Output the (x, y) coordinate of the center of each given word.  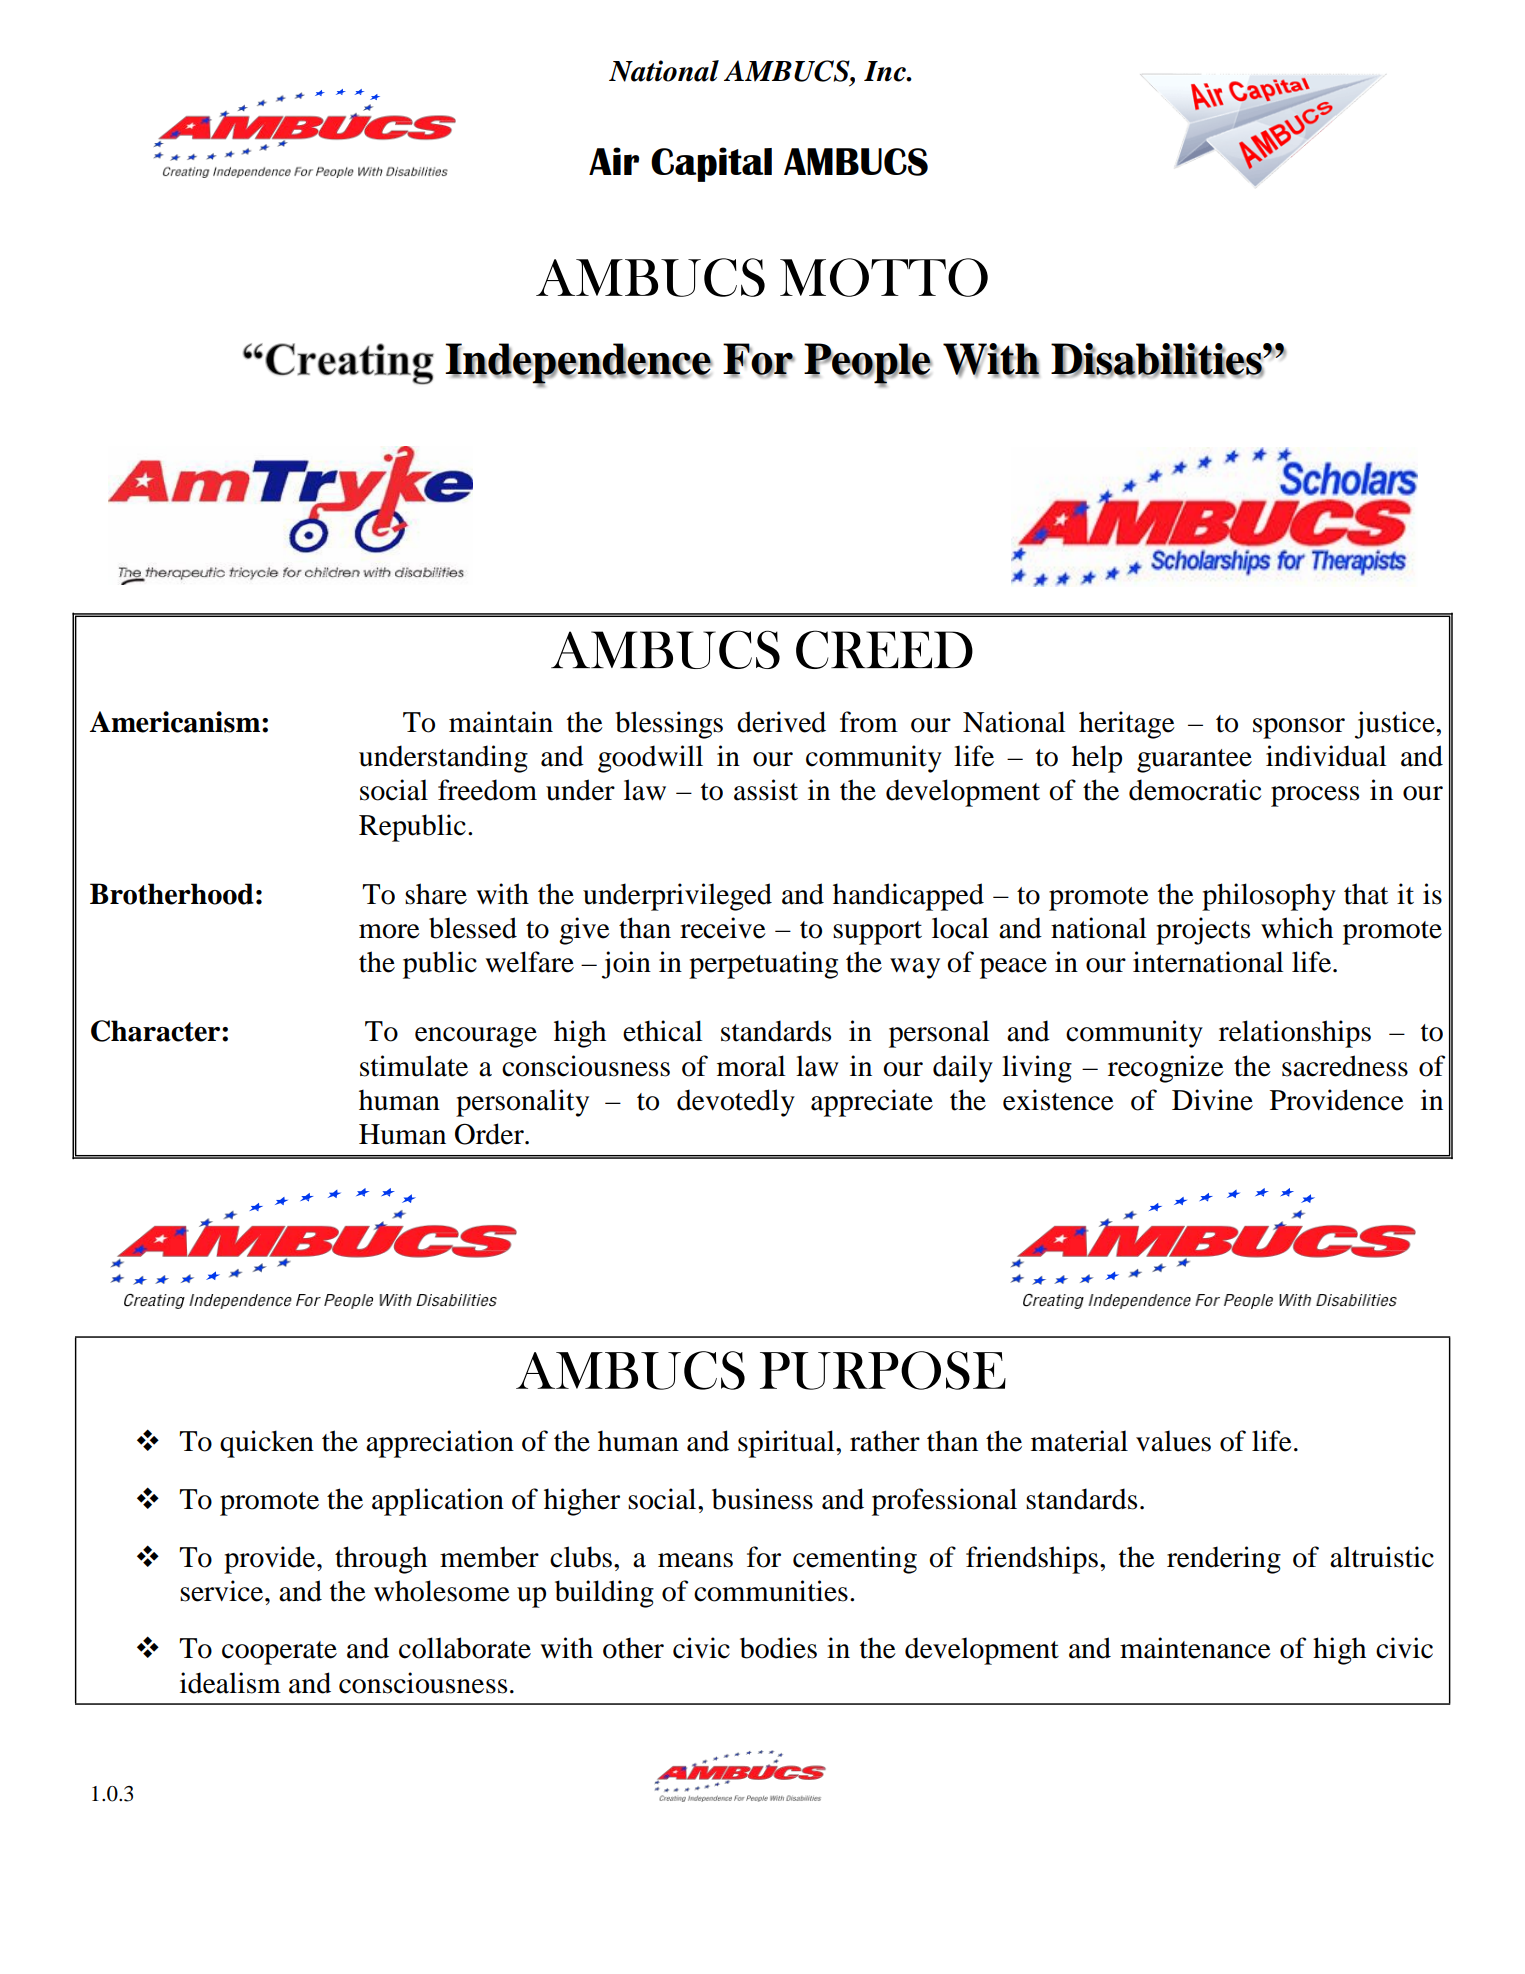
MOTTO (884, 277)
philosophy (1269, 897)
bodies (778, 1648)
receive (723, 928)
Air (614, 161)
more (389, 931)
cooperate (279, 1653)
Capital (711, 164)
